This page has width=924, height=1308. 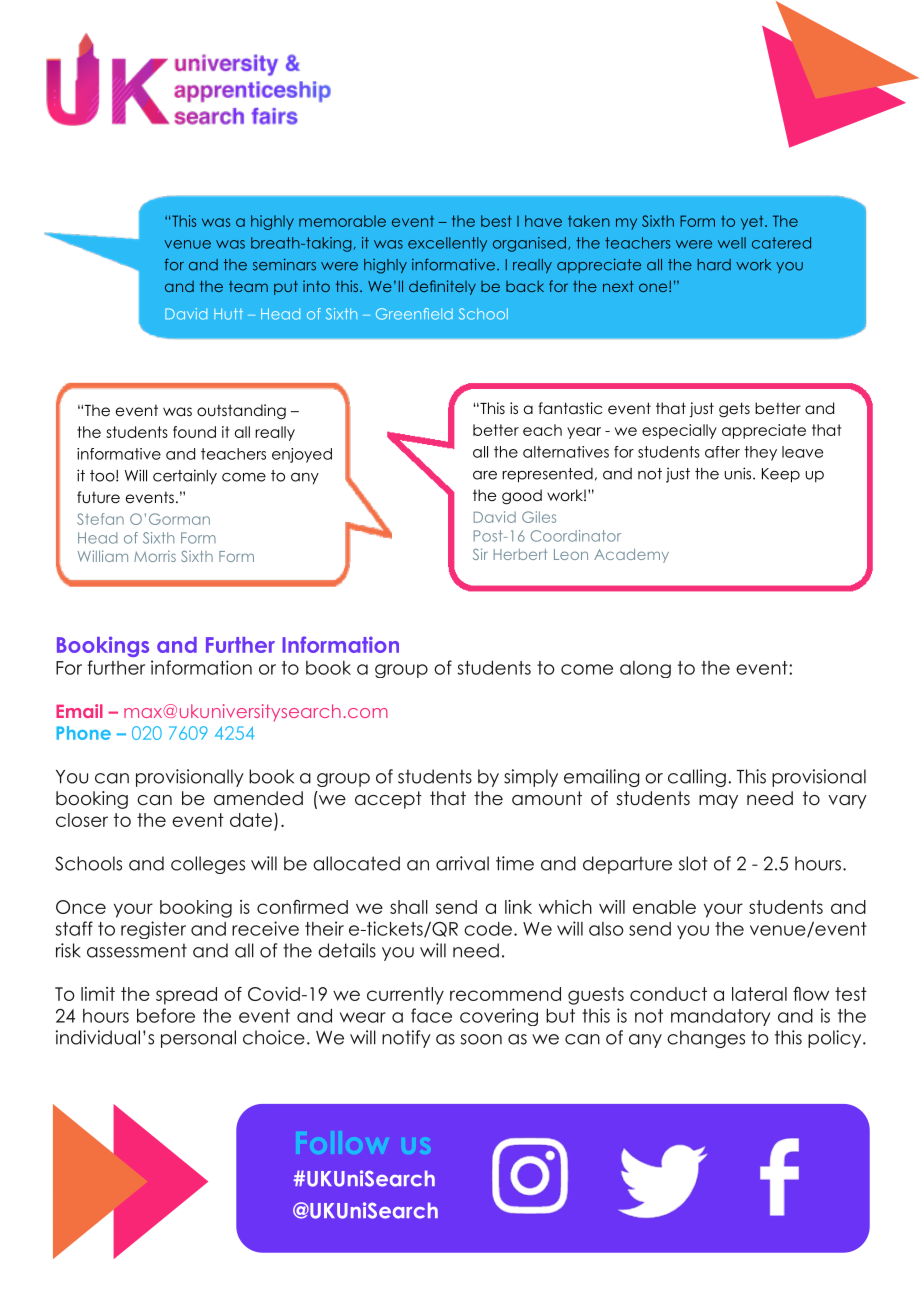 What do you see at coordinates (697, 778) in the page?
I see `calling` at bounding box center [697, 778].
